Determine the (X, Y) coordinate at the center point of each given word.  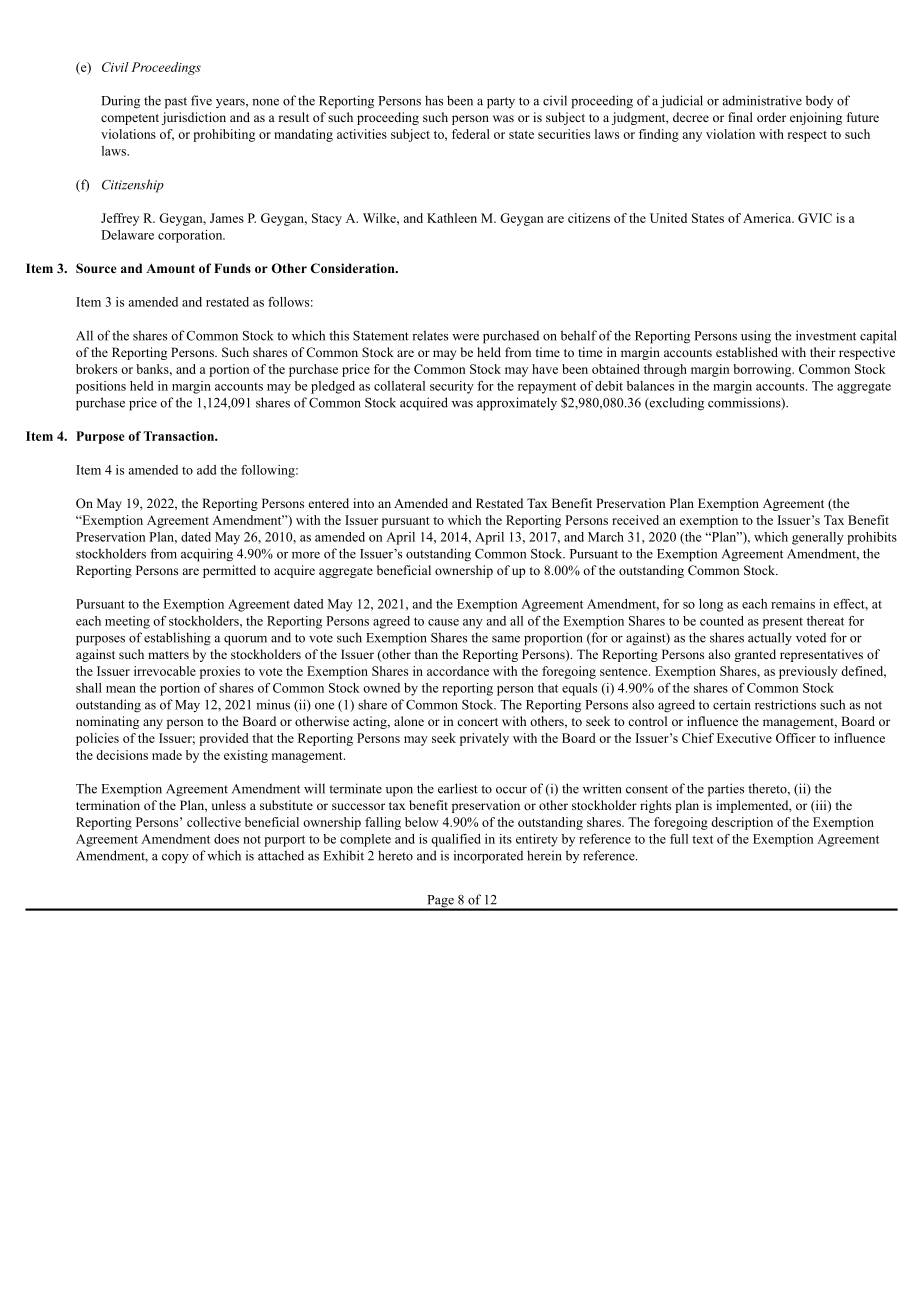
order (771, 117)
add (206, 470)
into (363, 503)
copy (175, 859)
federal (471, 134)
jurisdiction (194, 118)
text (702, 839)
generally (818, 538)
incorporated (488, 857)
